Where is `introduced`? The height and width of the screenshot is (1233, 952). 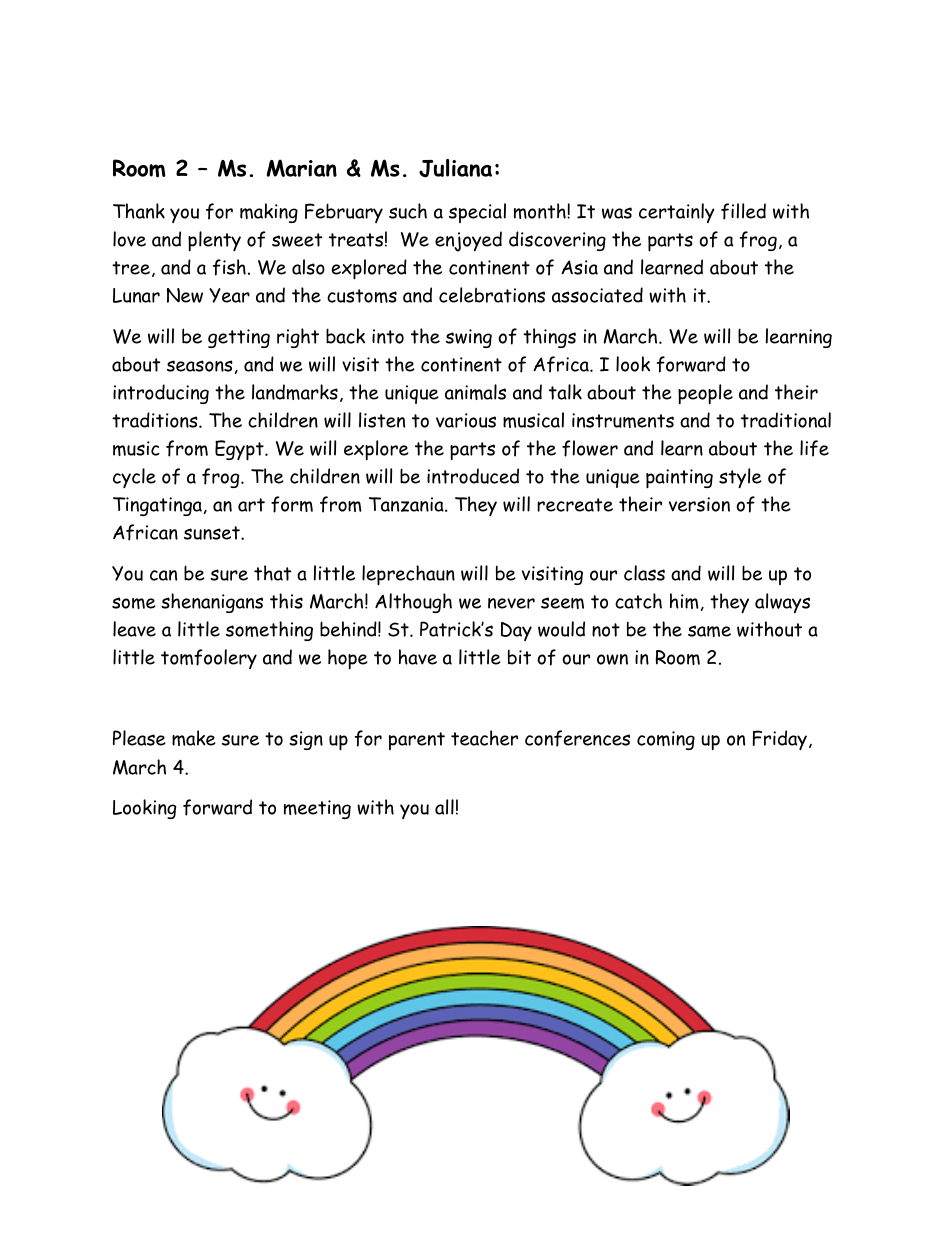
introduced is located at coordinates (473, 476).
